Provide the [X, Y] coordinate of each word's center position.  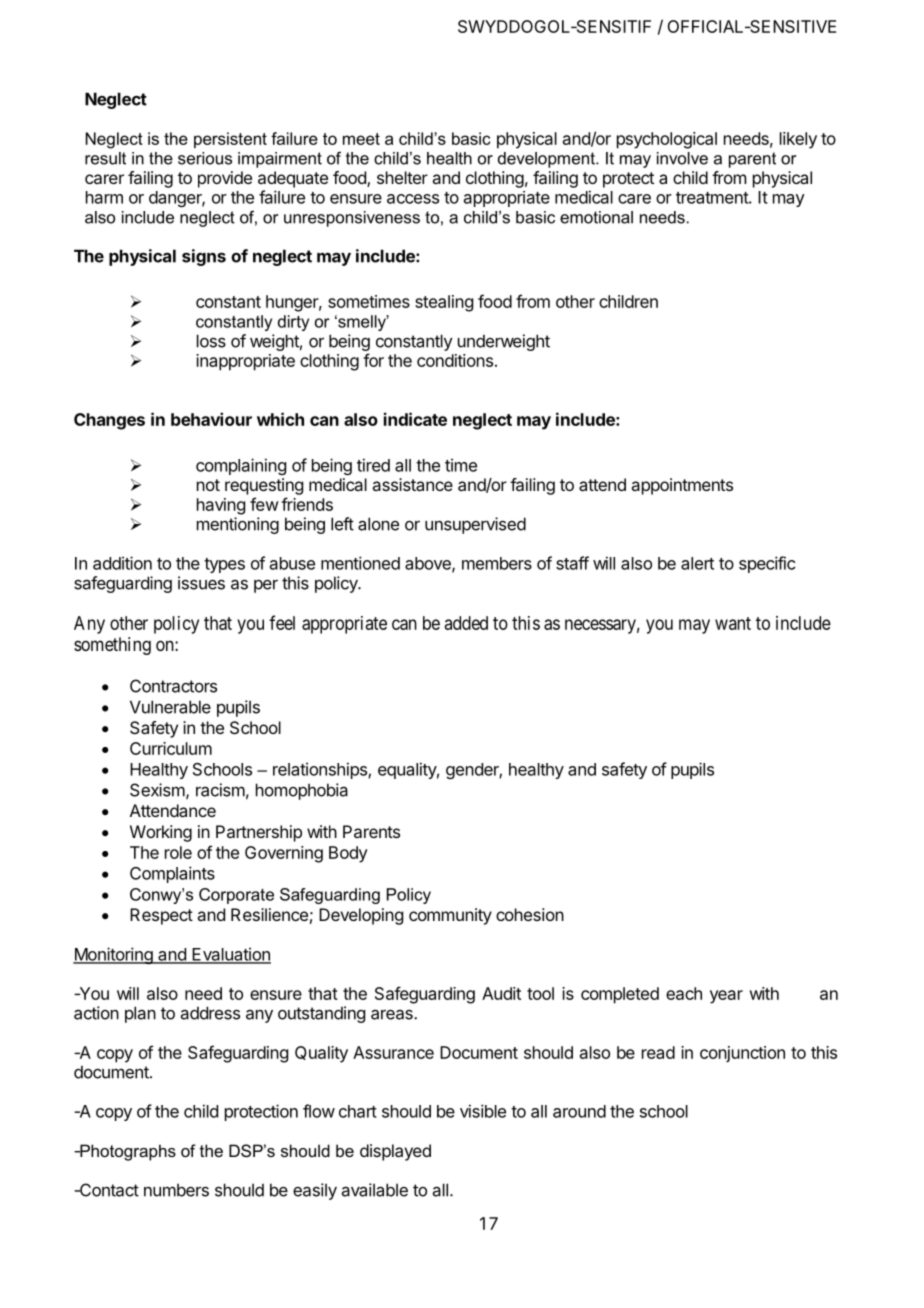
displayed [395, 1152]
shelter [402, 177]
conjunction [742, 1054]
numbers [176, 1190]
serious [205, 158]
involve [682, 158]
